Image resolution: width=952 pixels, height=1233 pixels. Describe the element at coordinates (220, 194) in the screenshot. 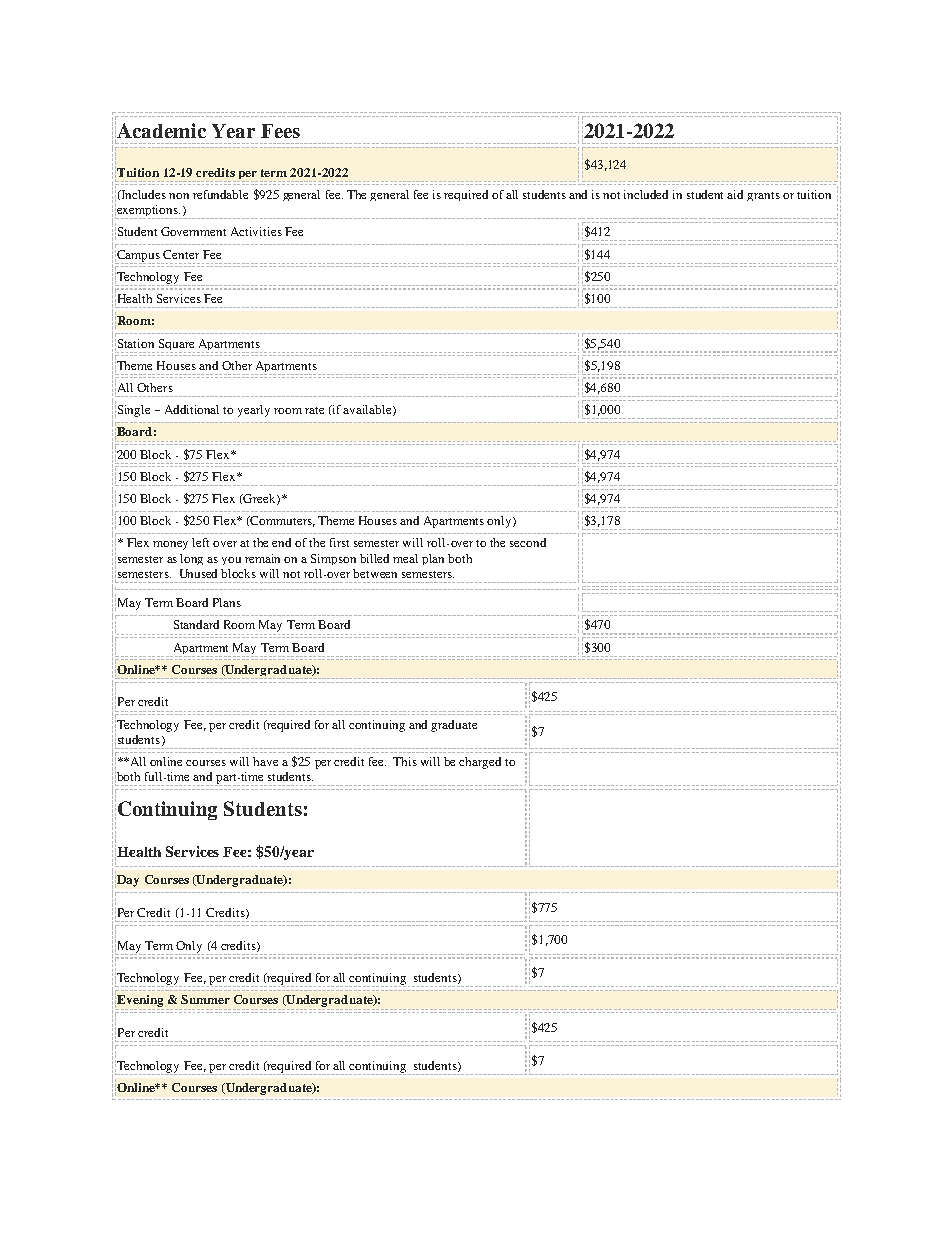

I see `refundable` at that location.
